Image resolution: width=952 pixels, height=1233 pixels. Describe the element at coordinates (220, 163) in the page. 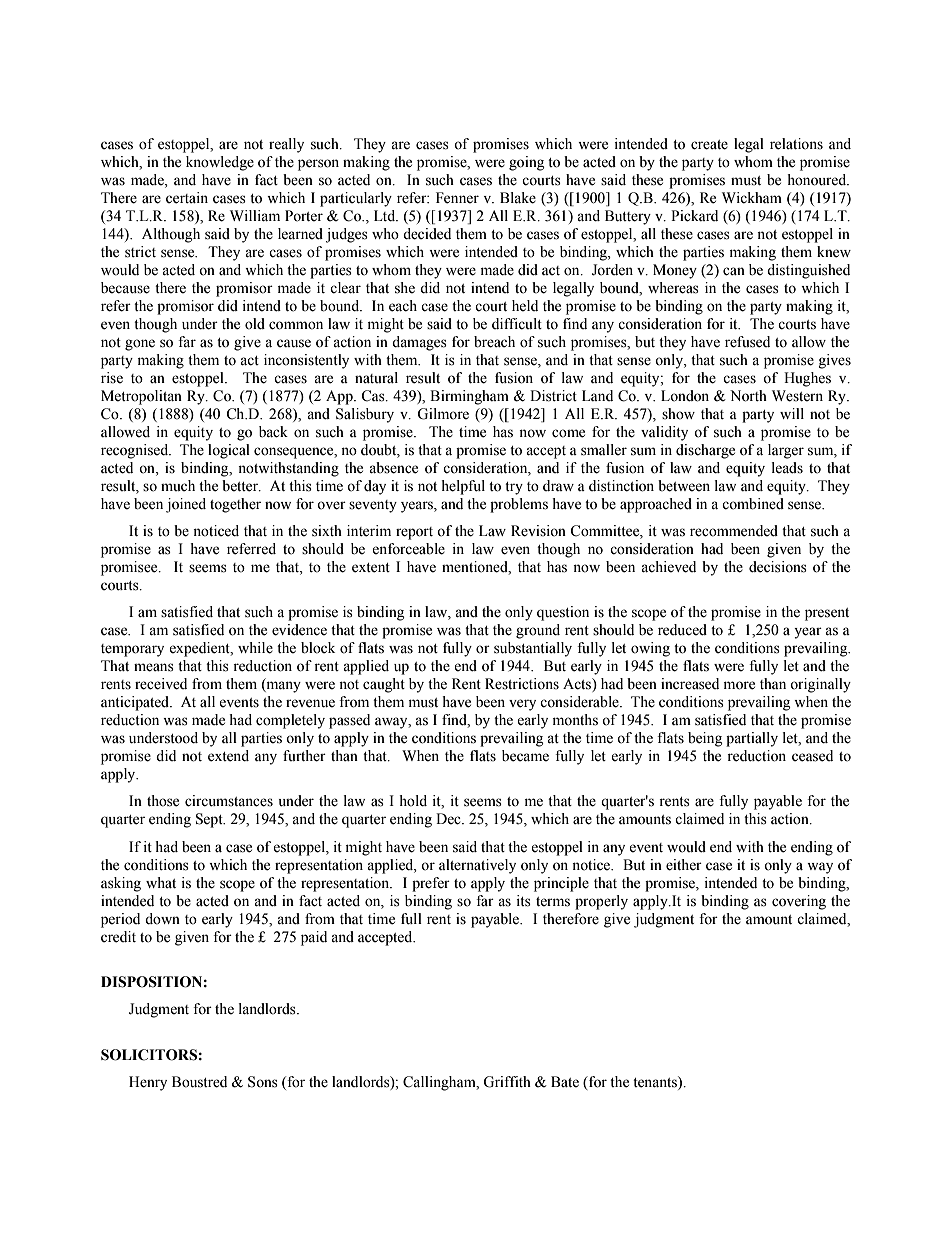

I see `knowledge` at that location.
